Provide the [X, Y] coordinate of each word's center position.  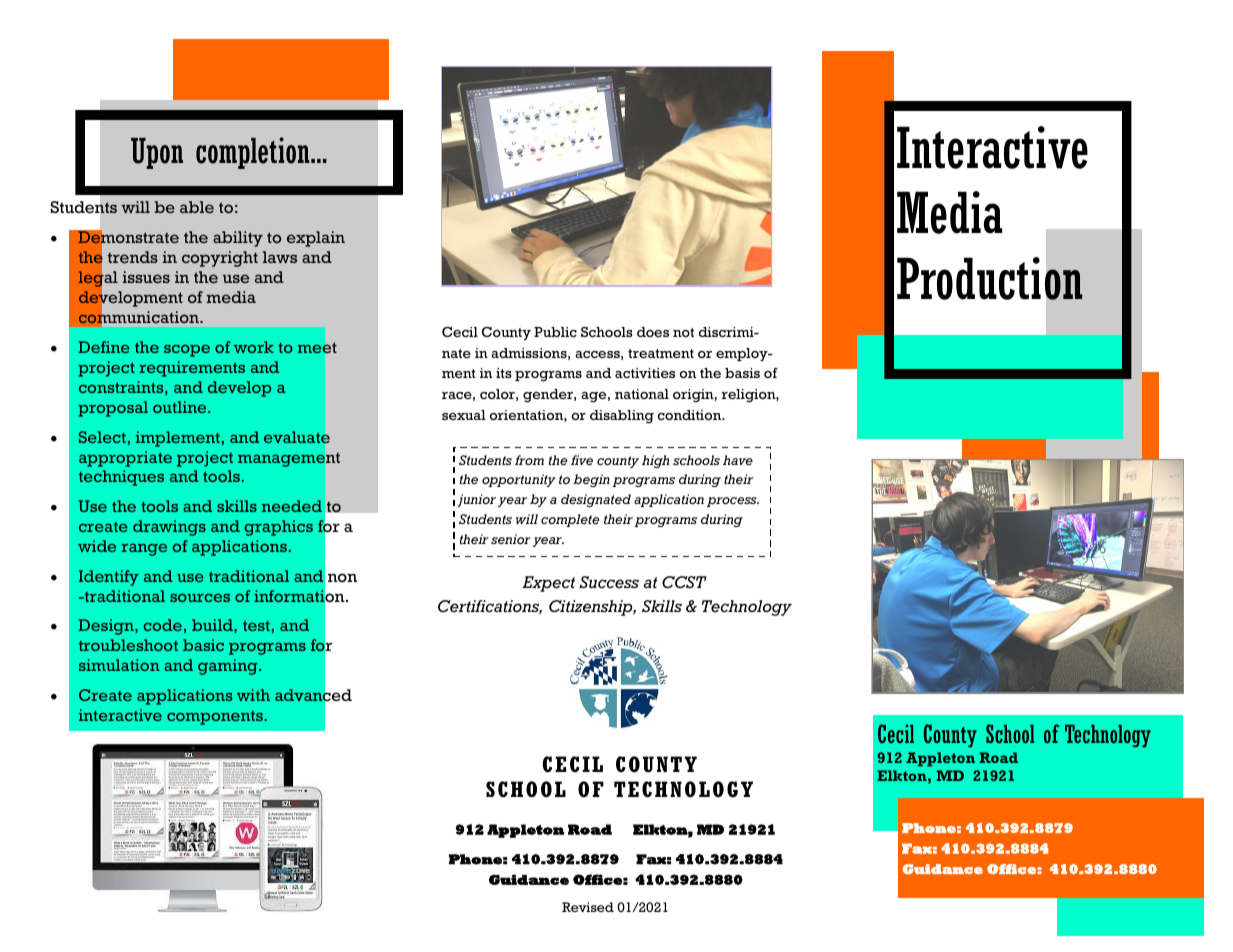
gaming [229, 667]
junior [477, 500]
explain [316, 239]
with [253, 695]
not [683, 332]
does [653, 332]
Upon [157, 153]
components [215, 718]
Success [609, 582]
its [504, 373]
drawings [169, 528]
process [733, 502]
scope [187, 350]
